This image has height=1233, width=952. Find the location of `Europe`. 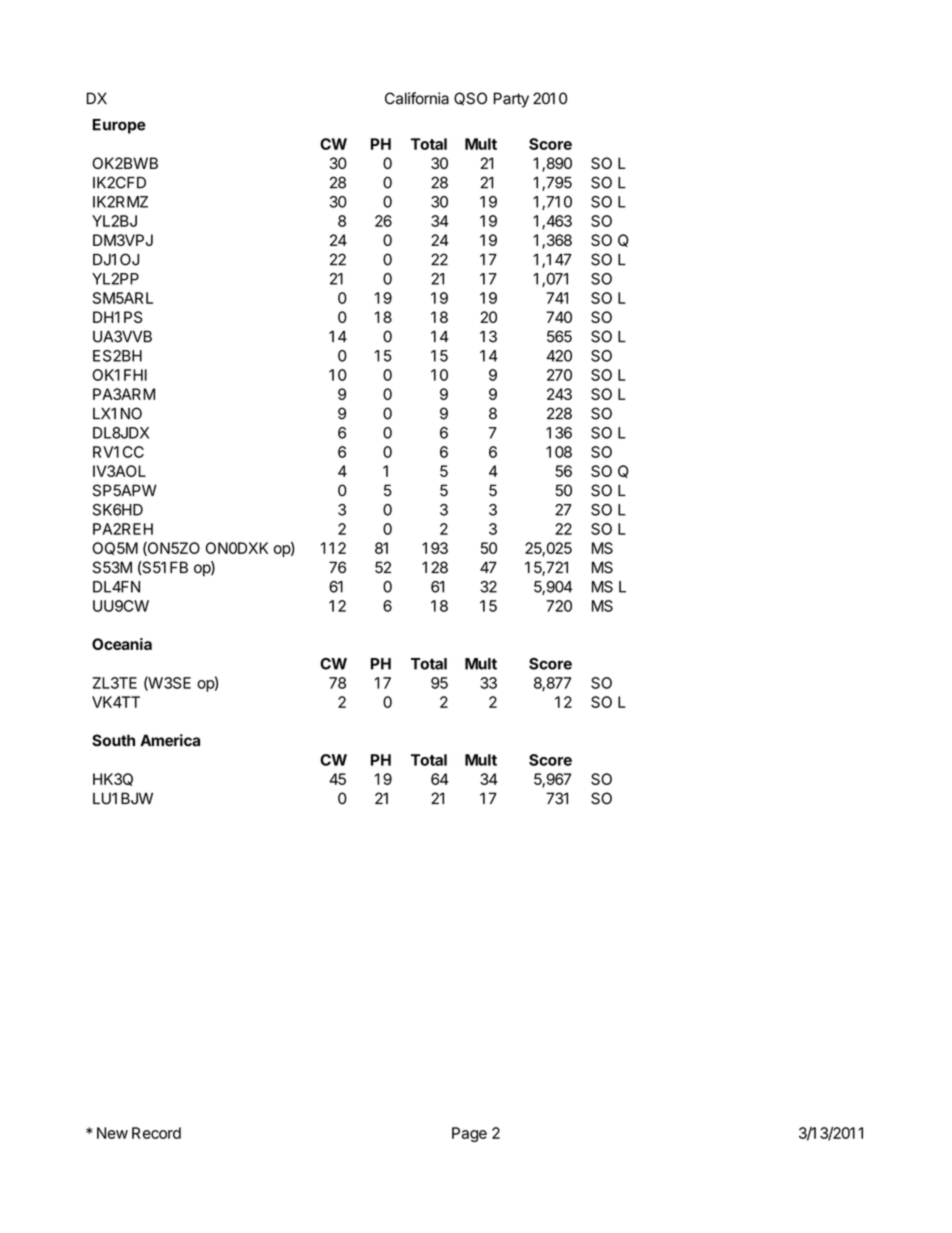

Europe is located at coordinates (119, 126).
